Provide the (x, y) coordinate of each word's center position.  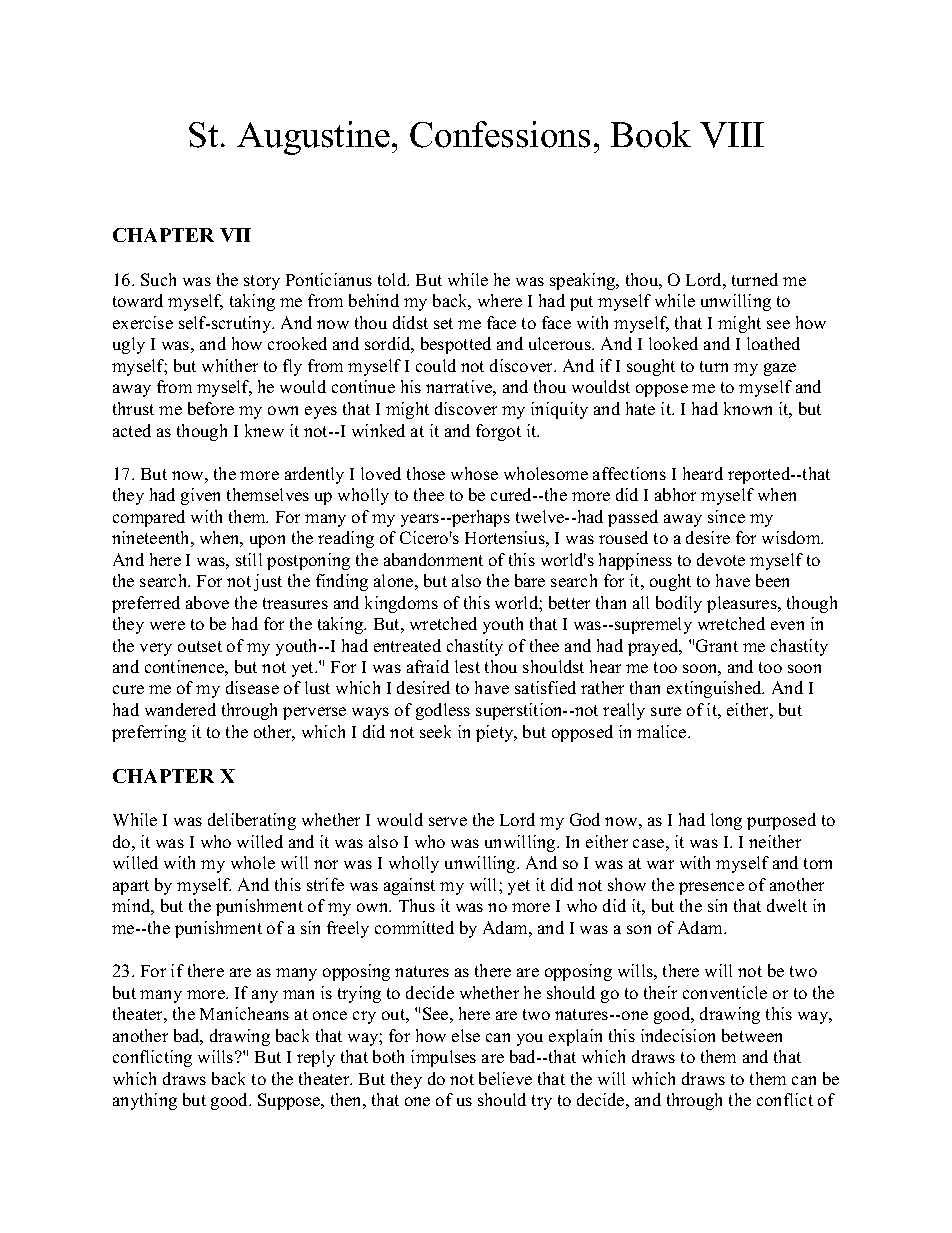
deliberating (252, 821)
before (211, 408)
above (207, 602)
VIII (732, 135)
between (752, 1035)
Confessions (500, 134)
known (748, 408)
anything (145, 1101)
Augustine (313, 138)
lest (467, 666)
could (436, 365)
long (726, 821)
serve (448, 821)
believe (505, 1078)
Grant (717, 645)
